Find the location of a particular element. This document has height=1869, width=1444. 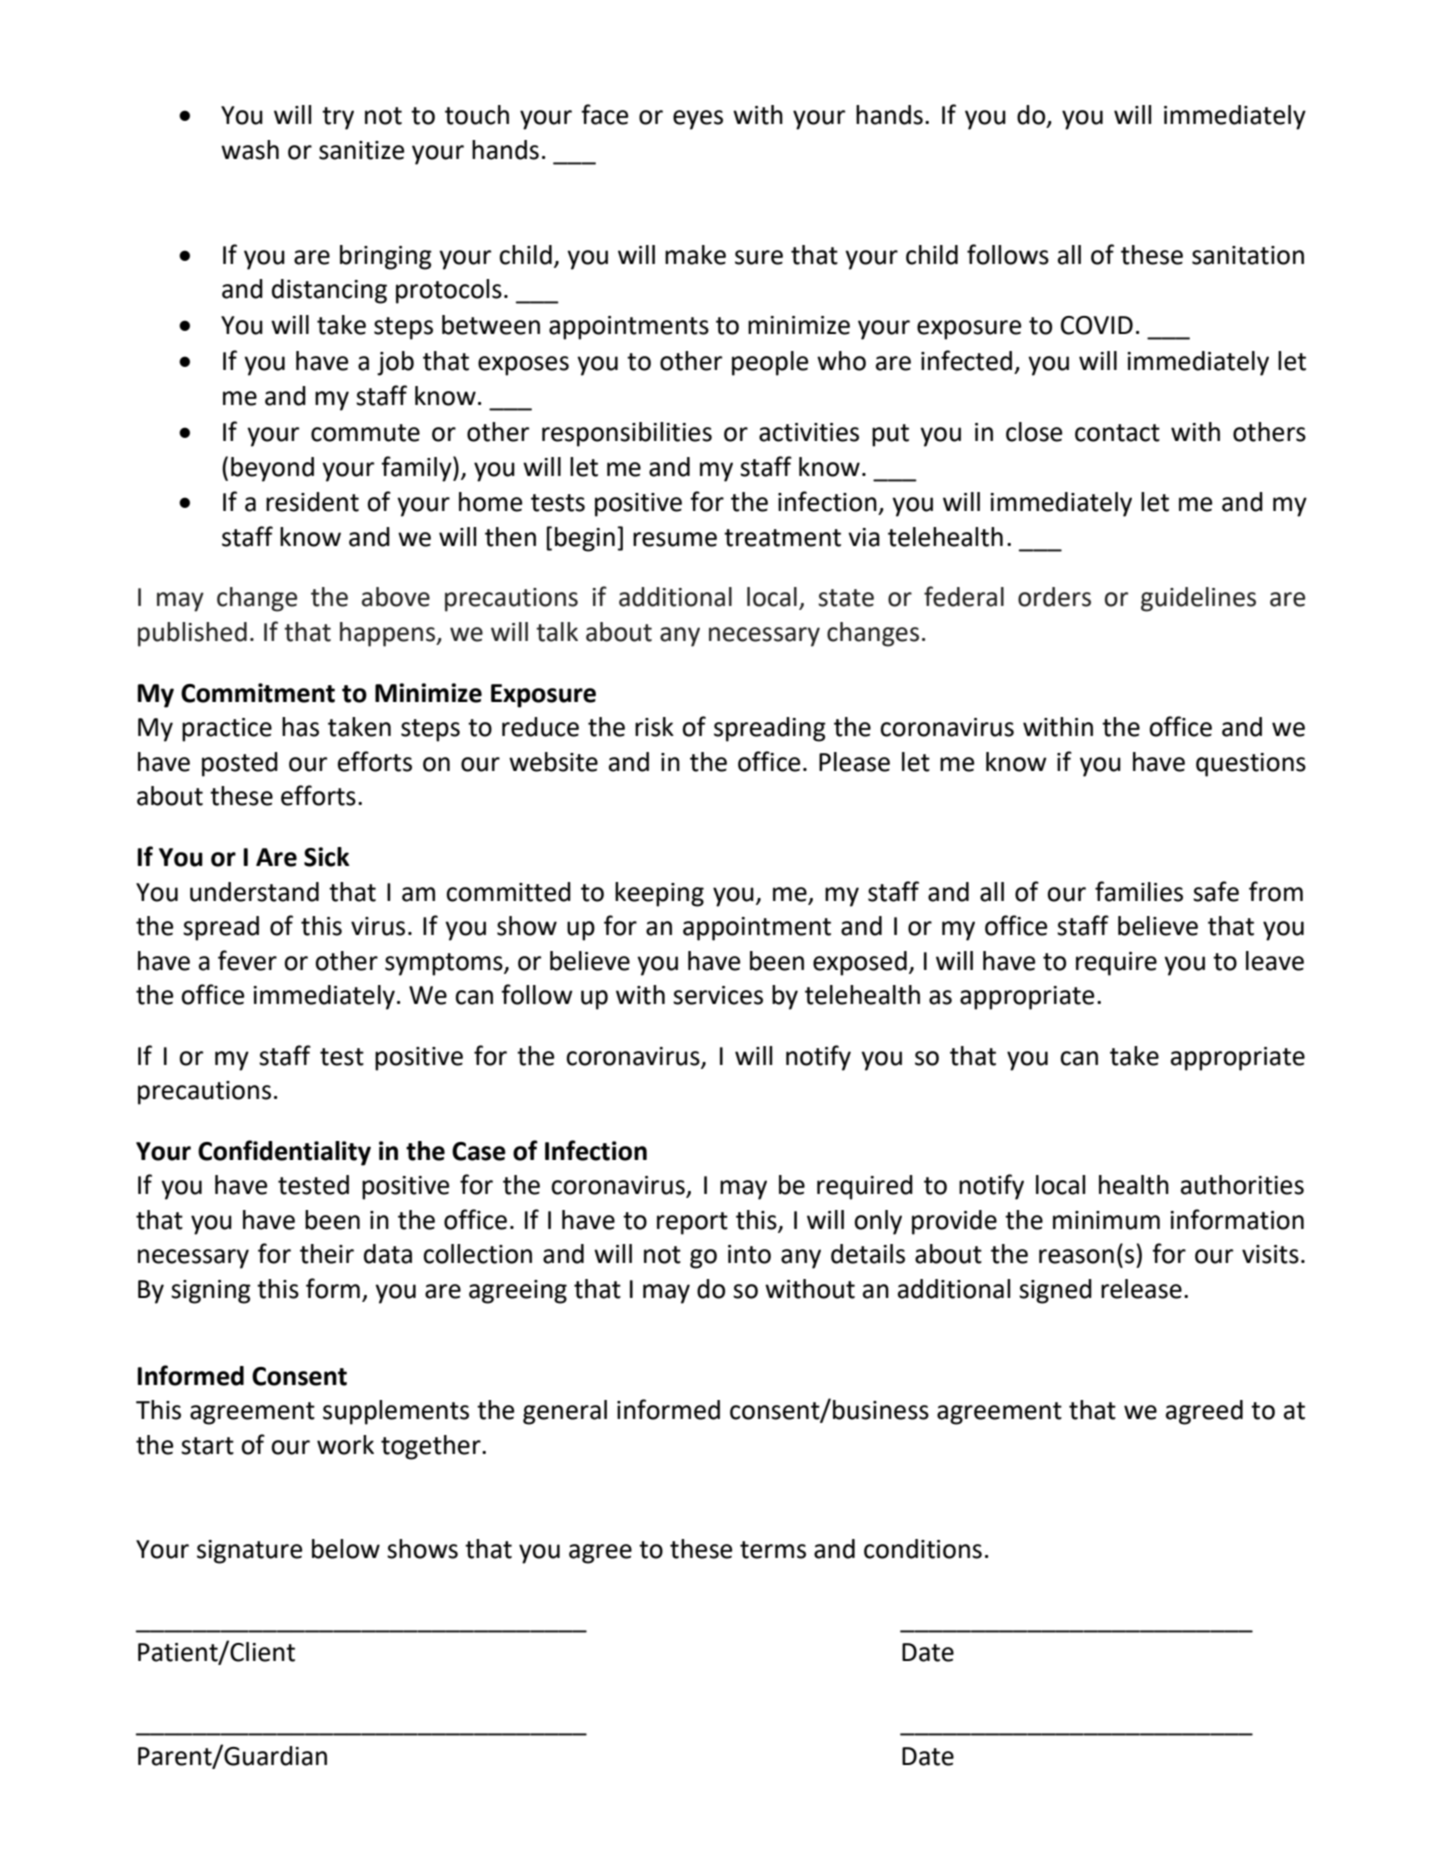

keeping is located at coordinates (659, 894).
